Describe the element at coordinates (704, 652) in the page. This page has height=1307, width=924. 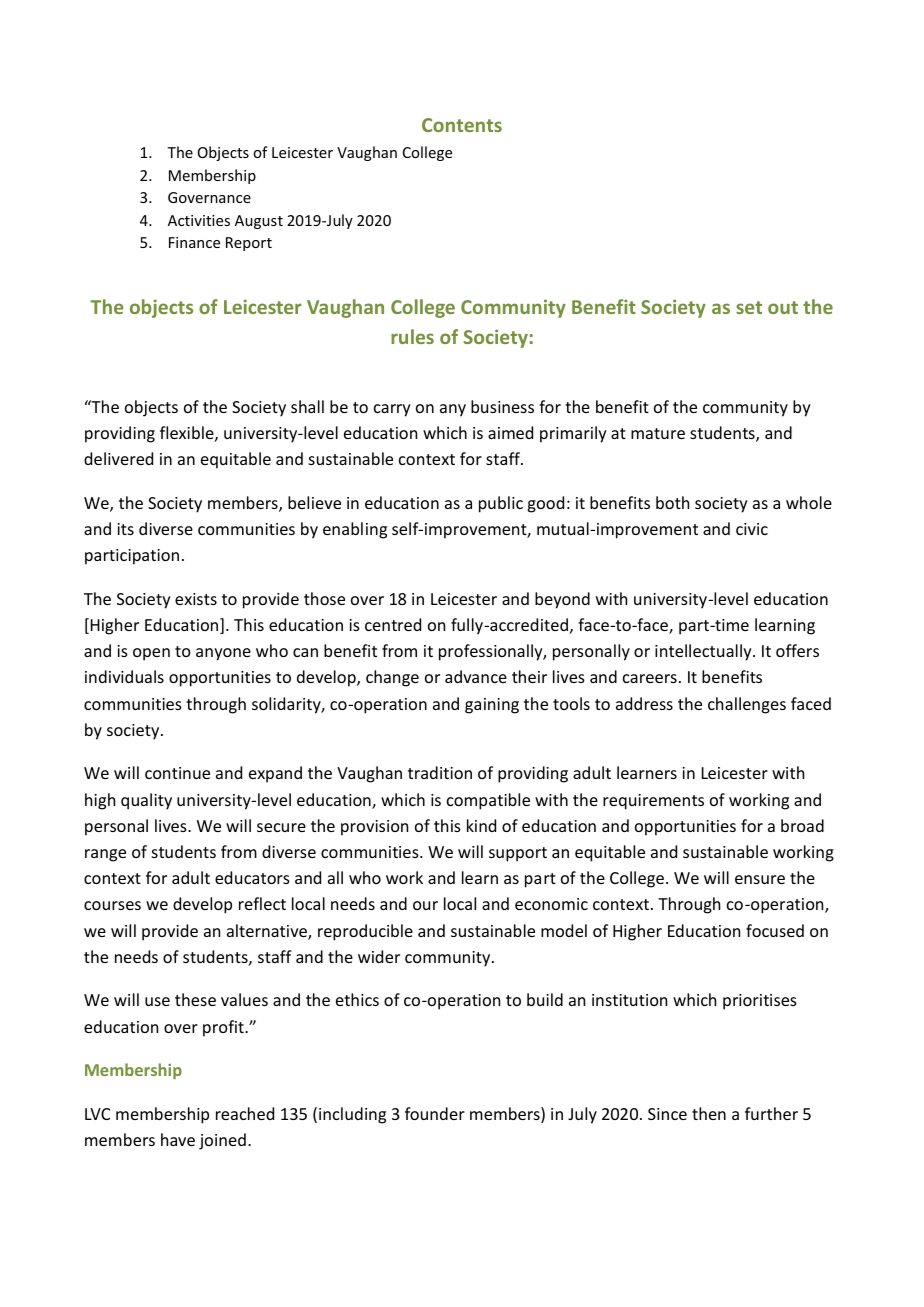
I see `intellectually` at that location.
